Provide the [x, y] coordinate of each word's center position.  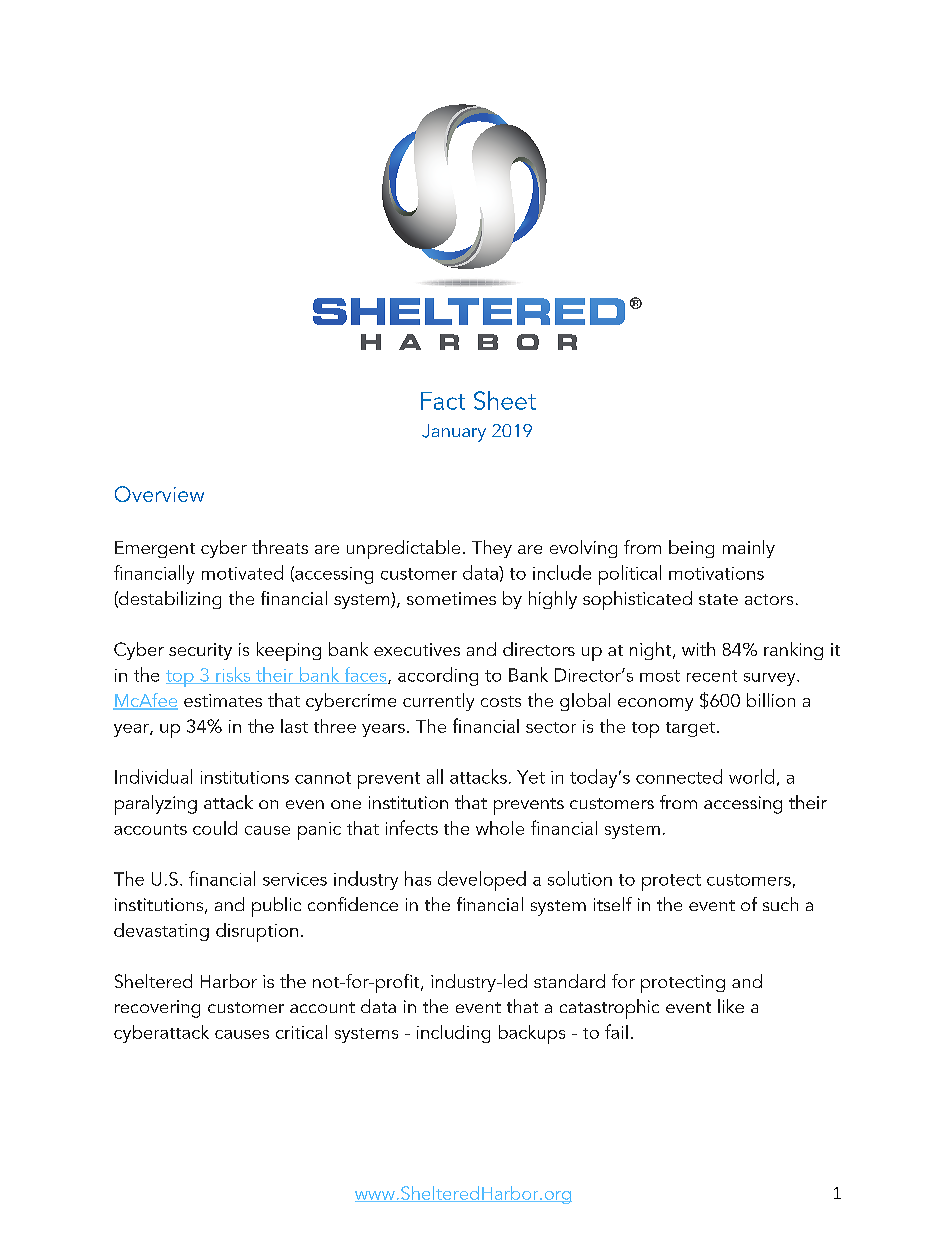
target [690, 729]
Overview [159, 494]
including [453, 1034]
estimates [223, 700]
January [454, 433]
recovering [157, 1009]
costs [501, 701]
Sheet [505, 400]
